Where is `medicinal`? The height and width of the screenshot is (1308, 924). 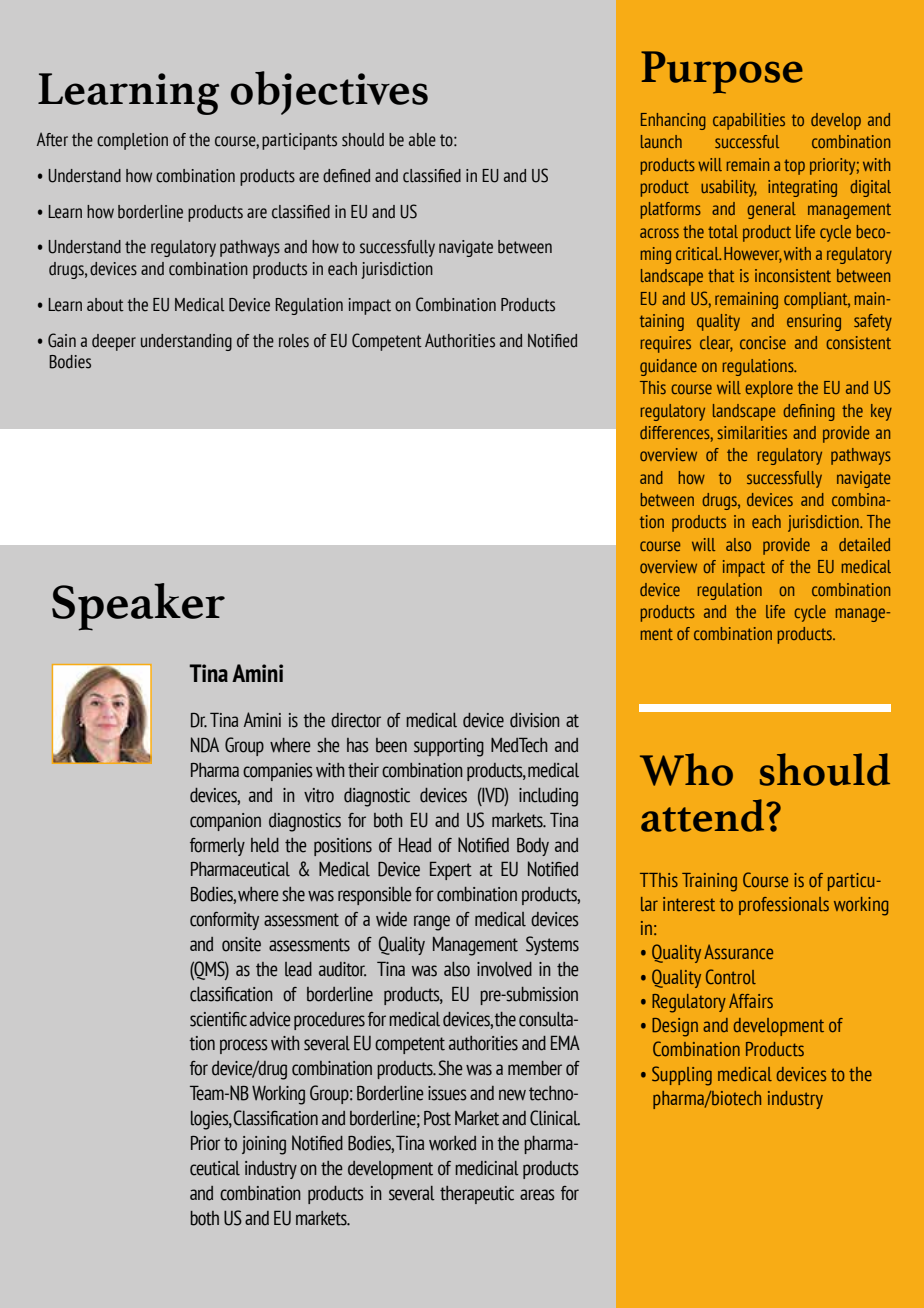 medicinal is located at coordinates (487, 1168).
